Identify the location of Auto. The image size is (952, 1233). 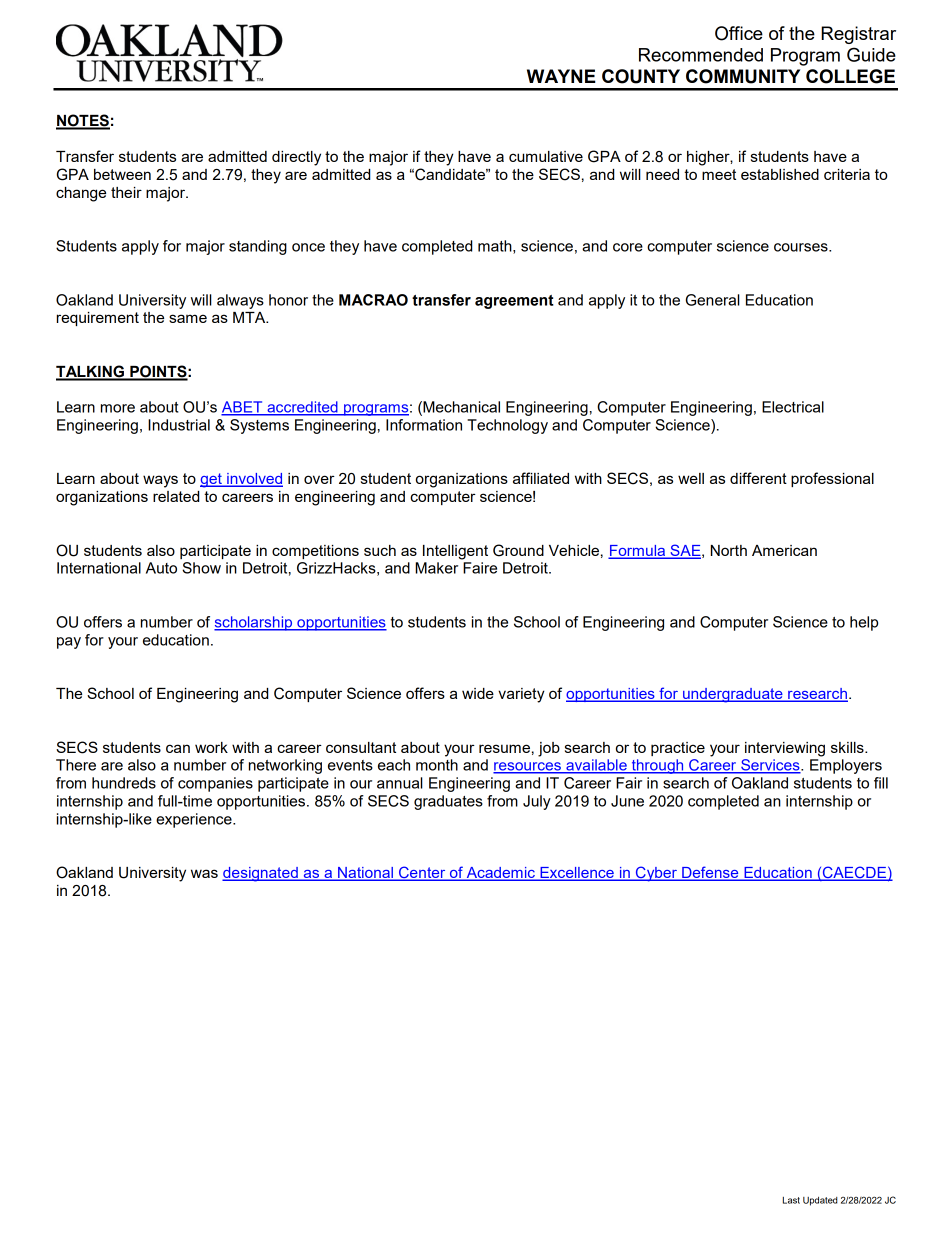
(161, 568).
